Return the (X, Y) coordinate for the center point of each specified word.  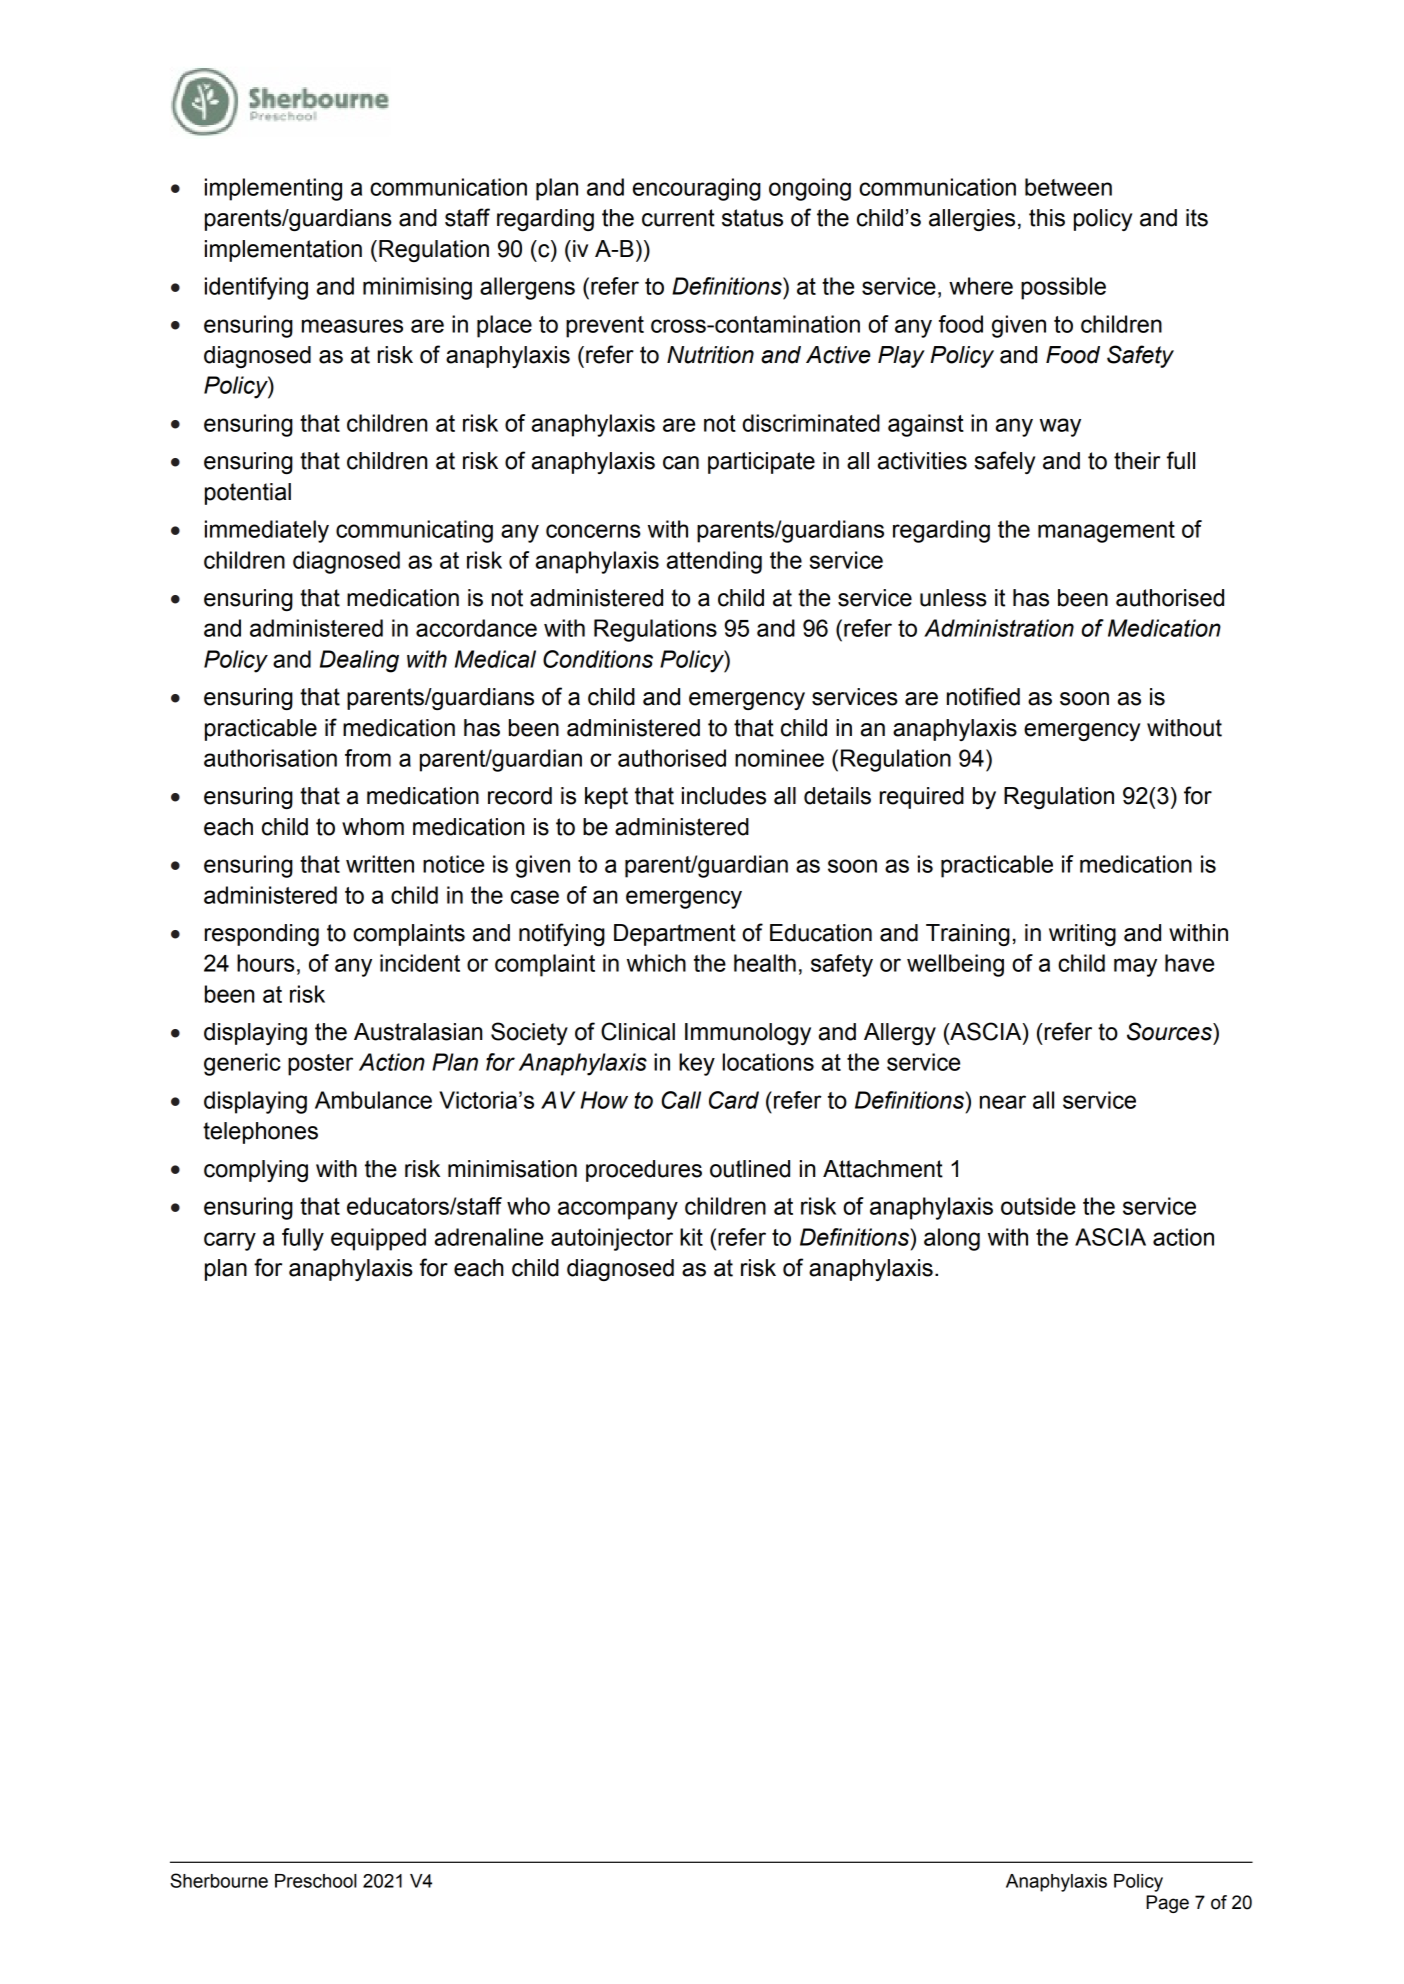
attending (714, 562)
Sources (1170, 1031)
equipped (378, 1239)
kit (691, 1237)
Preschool (316, 1881)
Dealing (359, 661)
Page (1167, 1904)
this (1047, 218)
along (952, 1239)
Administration (999, 628)
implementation (283, 251)
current (678, 218)
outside (1038, 1206)
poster (320, 1065)
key (697, 1064)
